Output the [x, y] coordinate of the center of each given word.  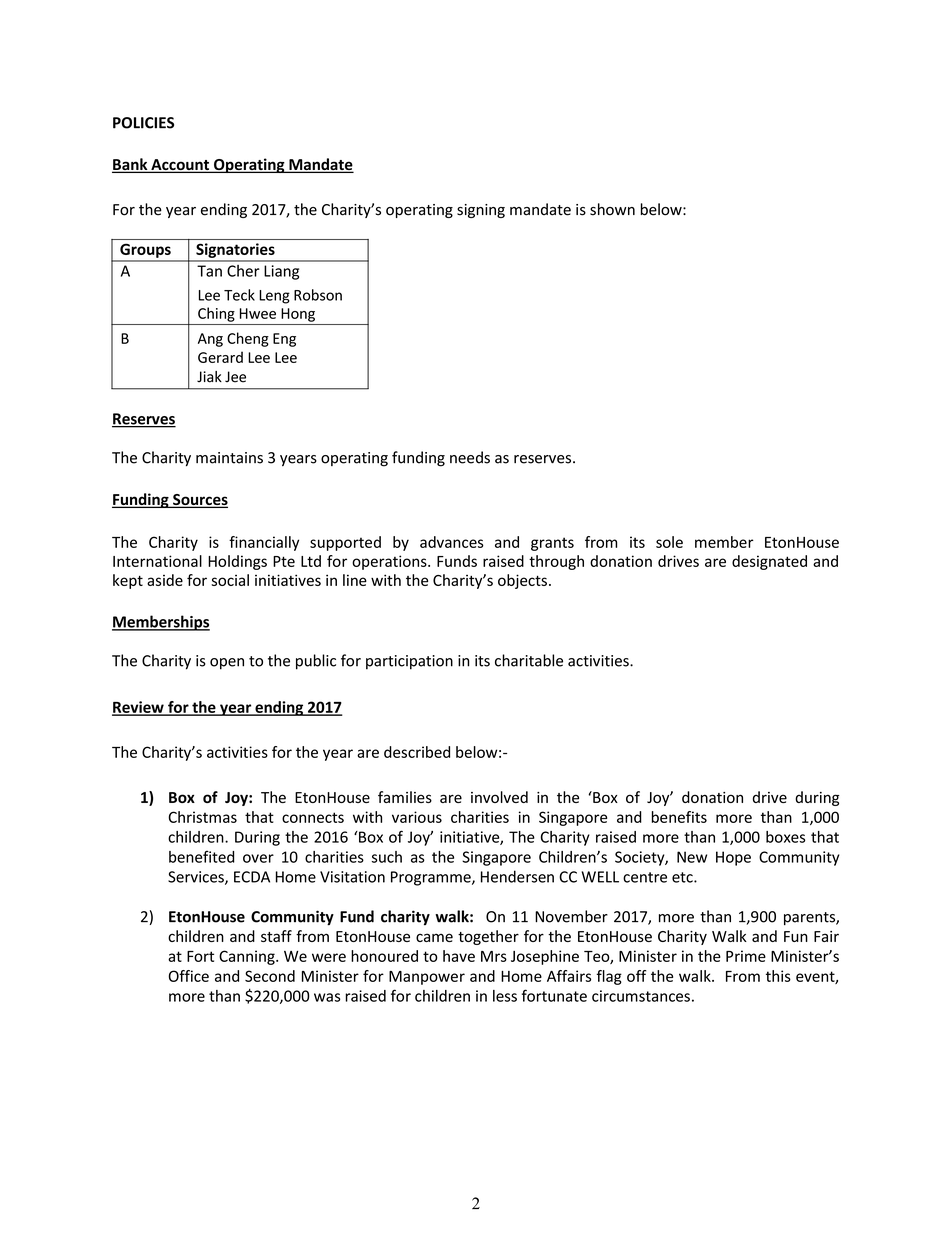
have [459, 956]
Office [189, 976]
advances [452, 542]
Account [180, 166]
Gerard [220, 357]
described [417, 752]
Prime [746, 956]
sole [669, 542]
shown [612, 209]
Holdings [237, 562]
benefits [679, 817]
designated [769, 562]
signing [481, 211]
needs [470, 457]
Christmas [202, 817]
